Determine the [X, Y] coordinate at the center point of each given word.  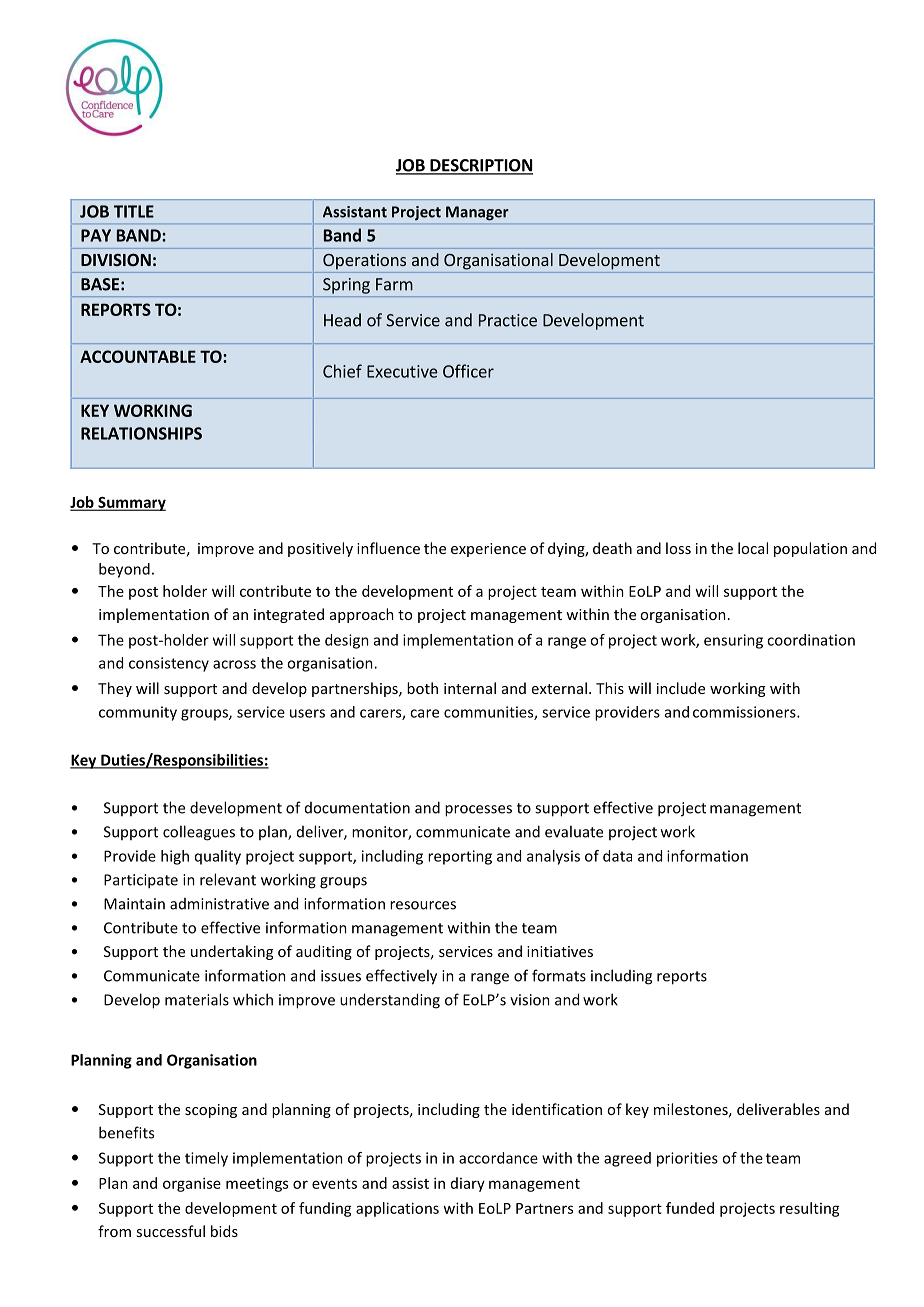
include [681, 688]
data [617, 856]
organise [192, 1184]
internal [470, 688]
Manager [477, 213]
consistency [169, 664]
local [753, 548]
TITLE [134, 211]
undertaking [232, 952]
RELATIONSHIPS [141, 433]
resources [423, 905]
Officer [468, 371]
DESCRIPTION [480, 166]
